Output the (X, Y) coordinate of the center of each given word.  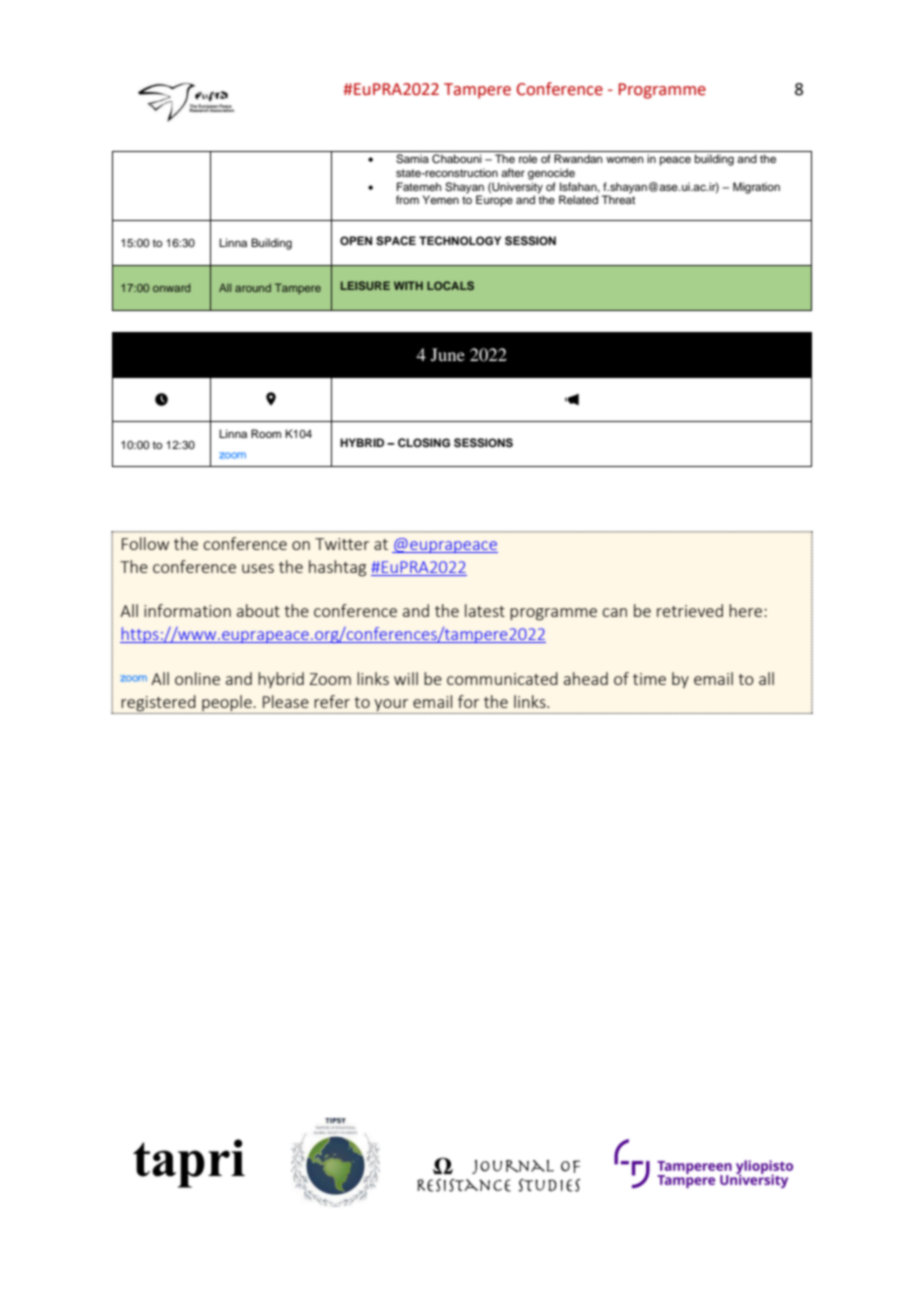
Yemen (441, 199)
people (227, 704)
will (406, 678)
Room (266, 433)
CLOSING (424, 443)
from (407, 199)
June (448, 354)
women (624, 159)
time (649, 679)
